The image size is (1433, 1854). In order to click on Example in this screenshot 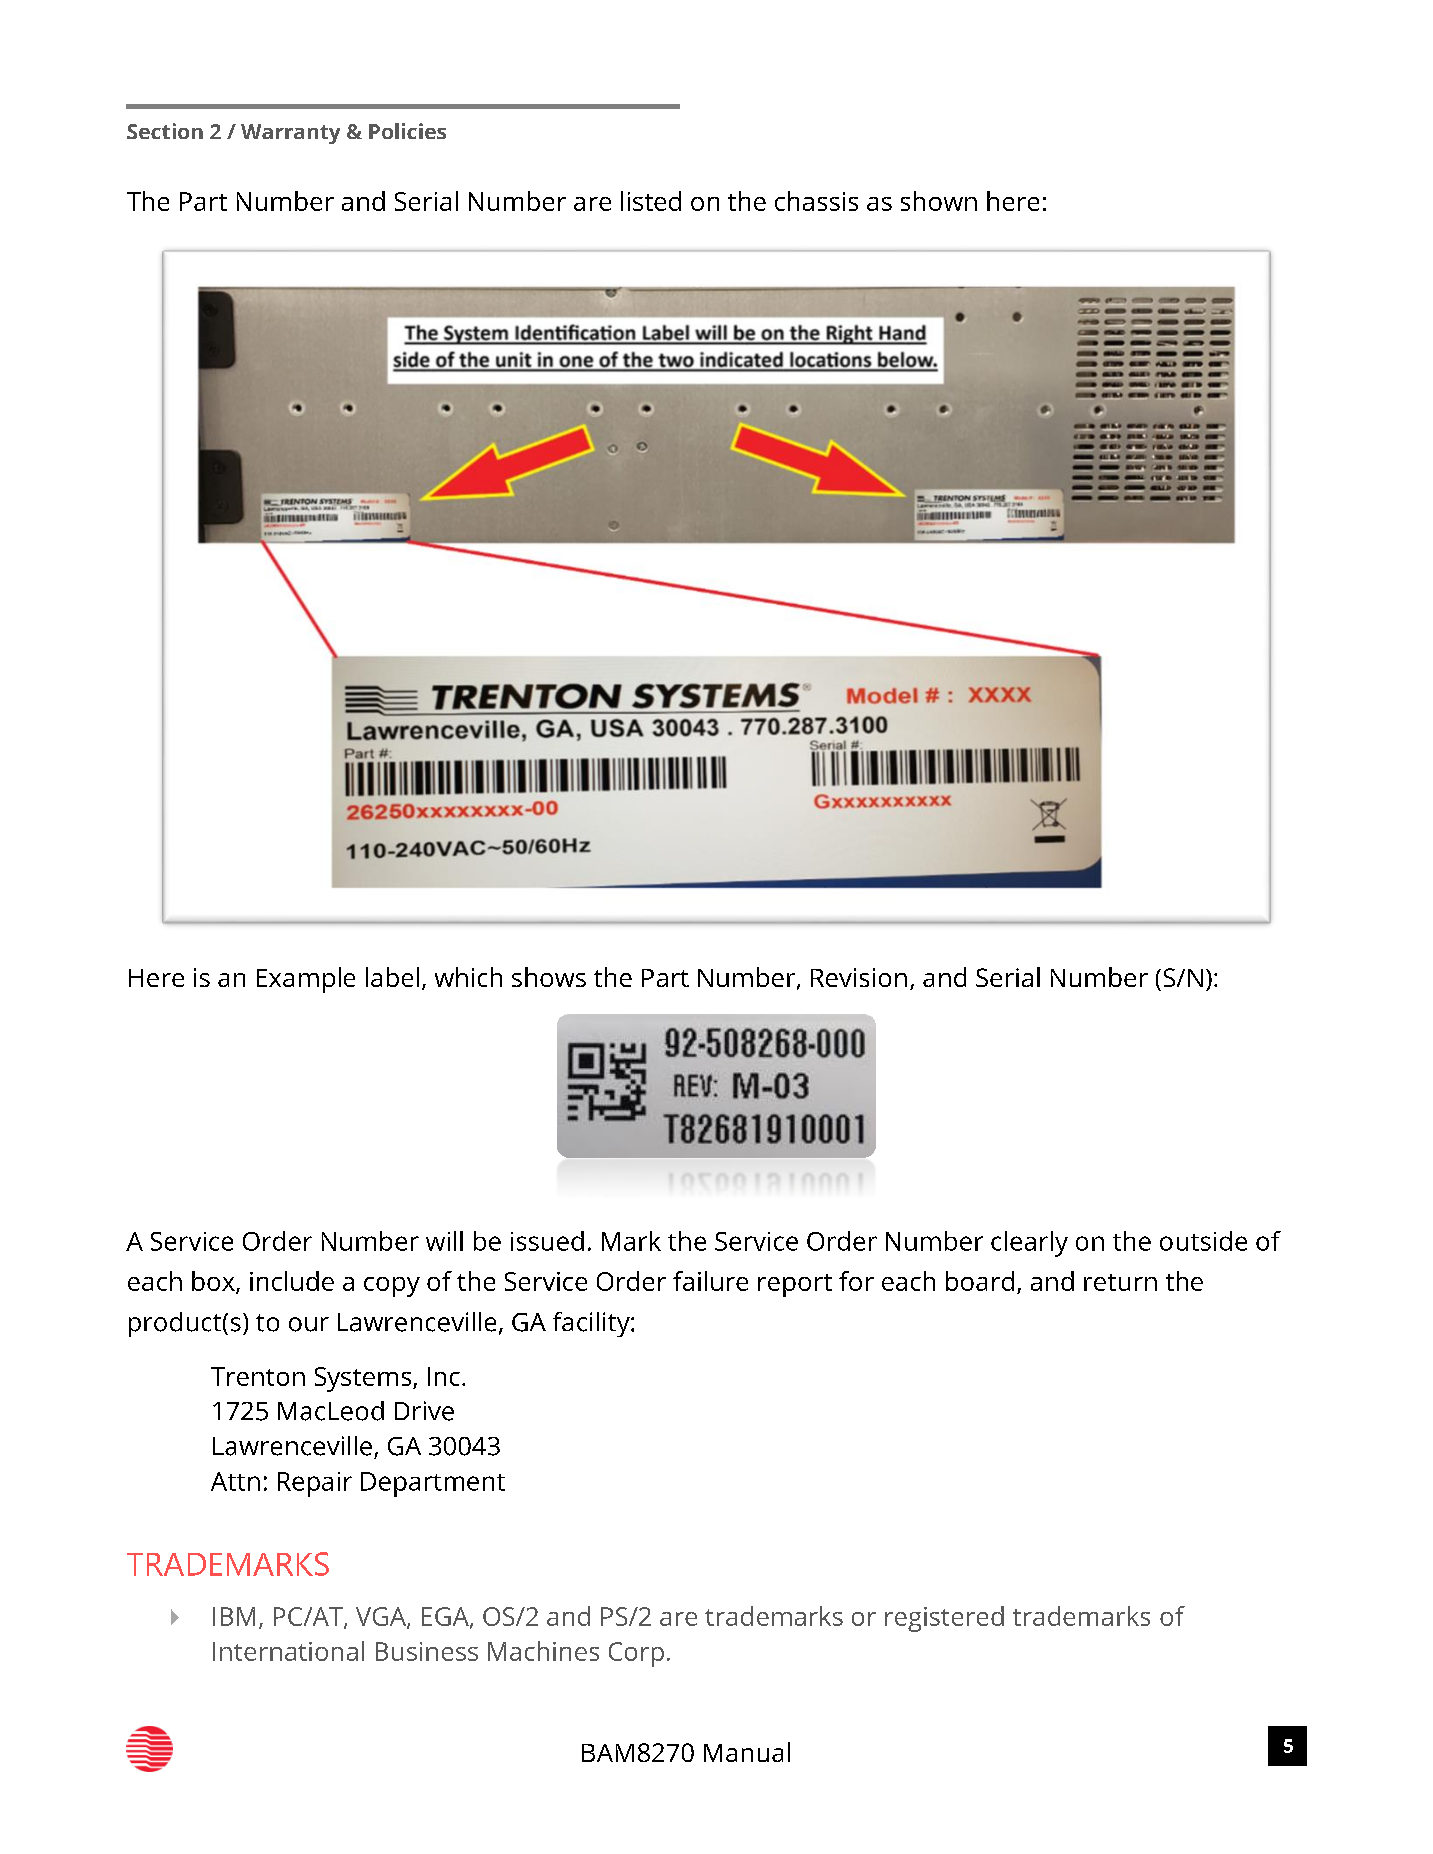, I will do `click(306, 980)`.
